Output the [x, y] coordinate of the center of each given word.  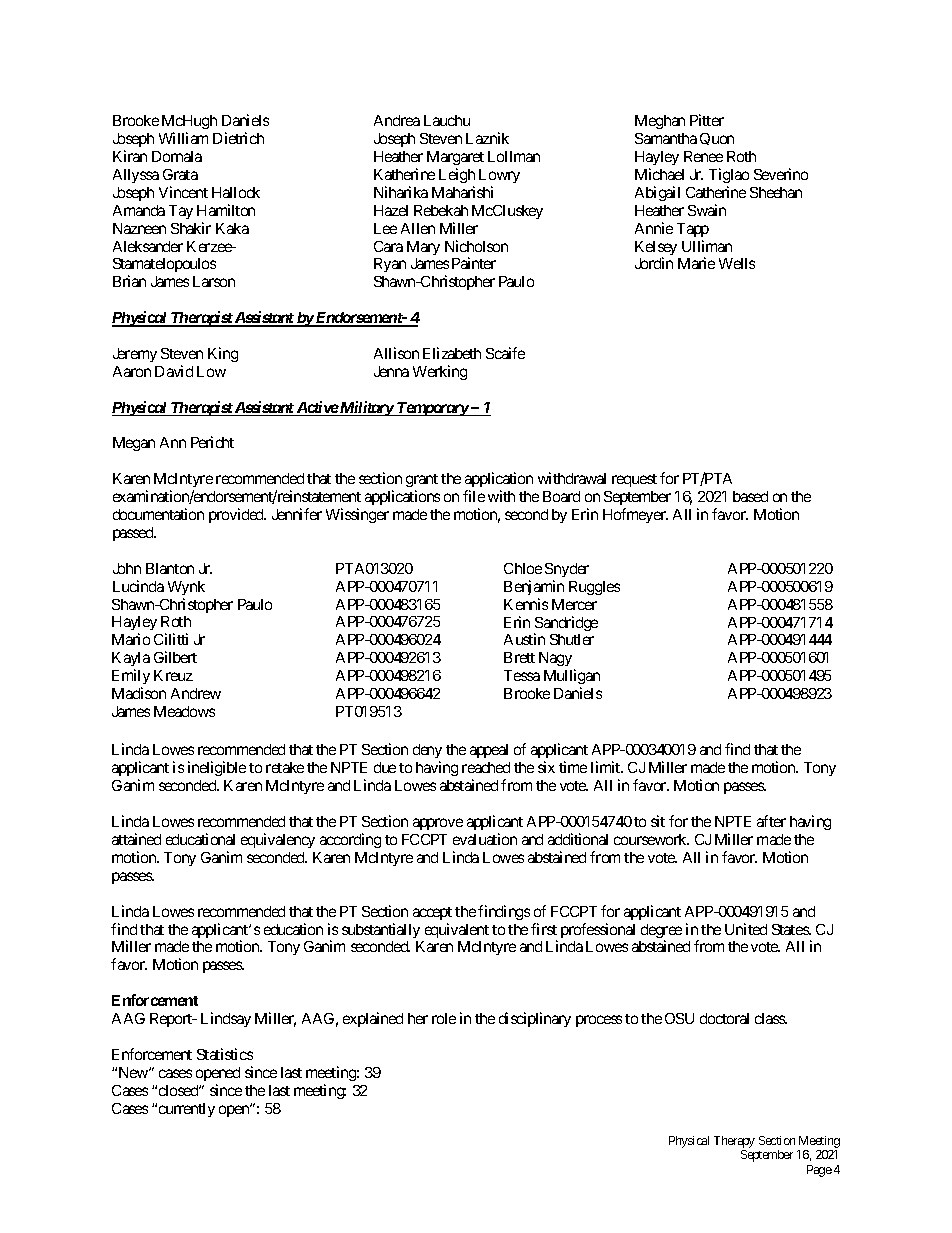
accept [432, 913]
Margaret [455, 158]
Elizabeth [452, 353]
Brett [519, 657]
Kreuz [173, 675]
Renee [703, 156]
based [750, 496]
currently [187, 1110]
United [746, 929]
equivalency [278, 840]
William [183, 138]
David [174, 371]
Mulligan [572, 676]
